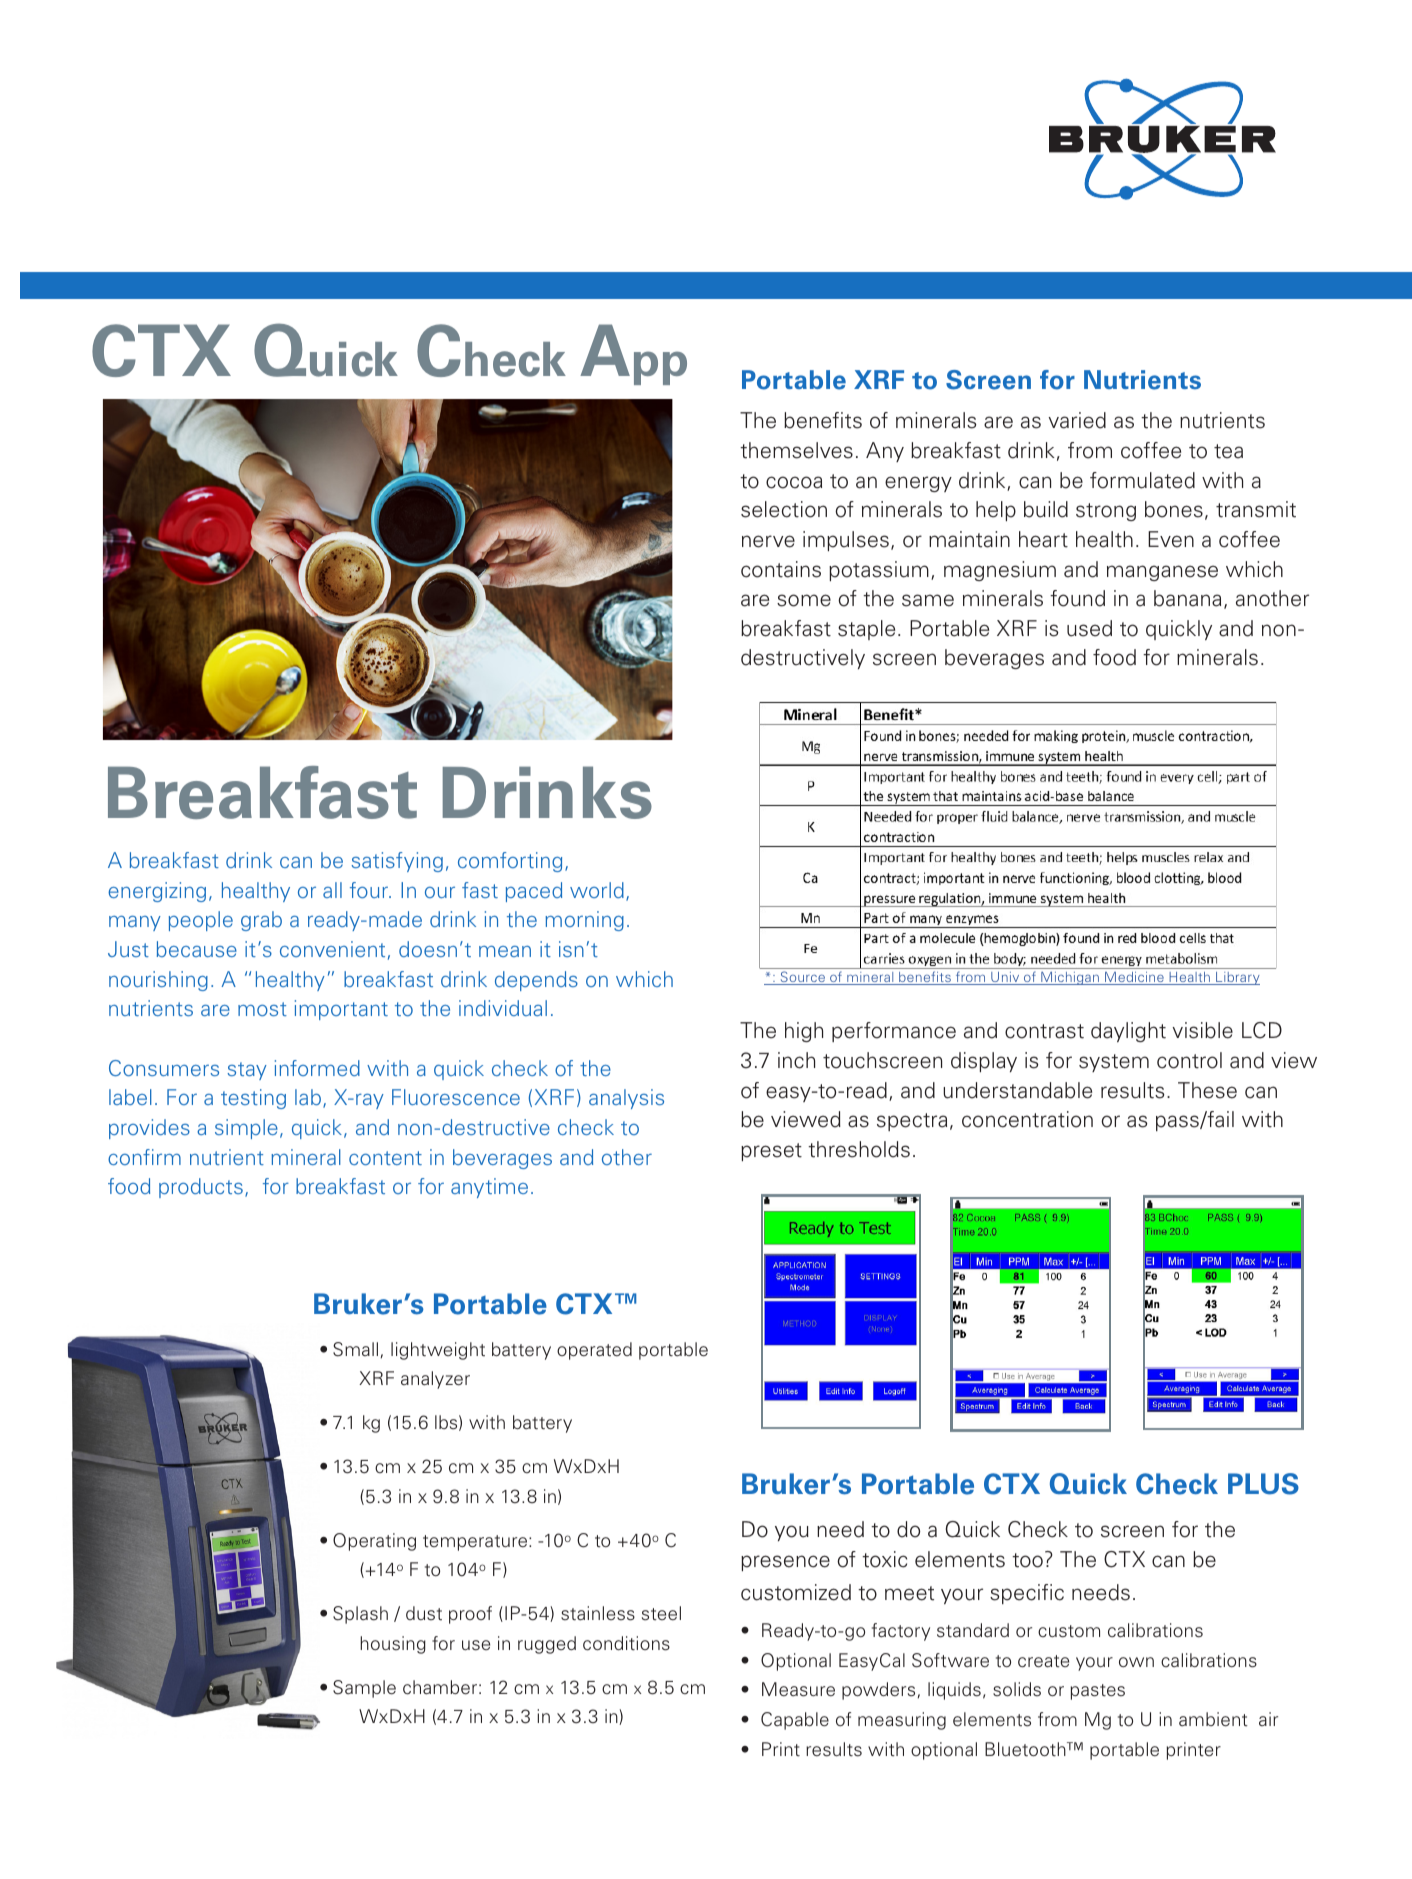 This screenshot has height=1879, width=1412. Describe the element at coordinates (795, 1721) in the screenshot. I see `Capable` at that location.
